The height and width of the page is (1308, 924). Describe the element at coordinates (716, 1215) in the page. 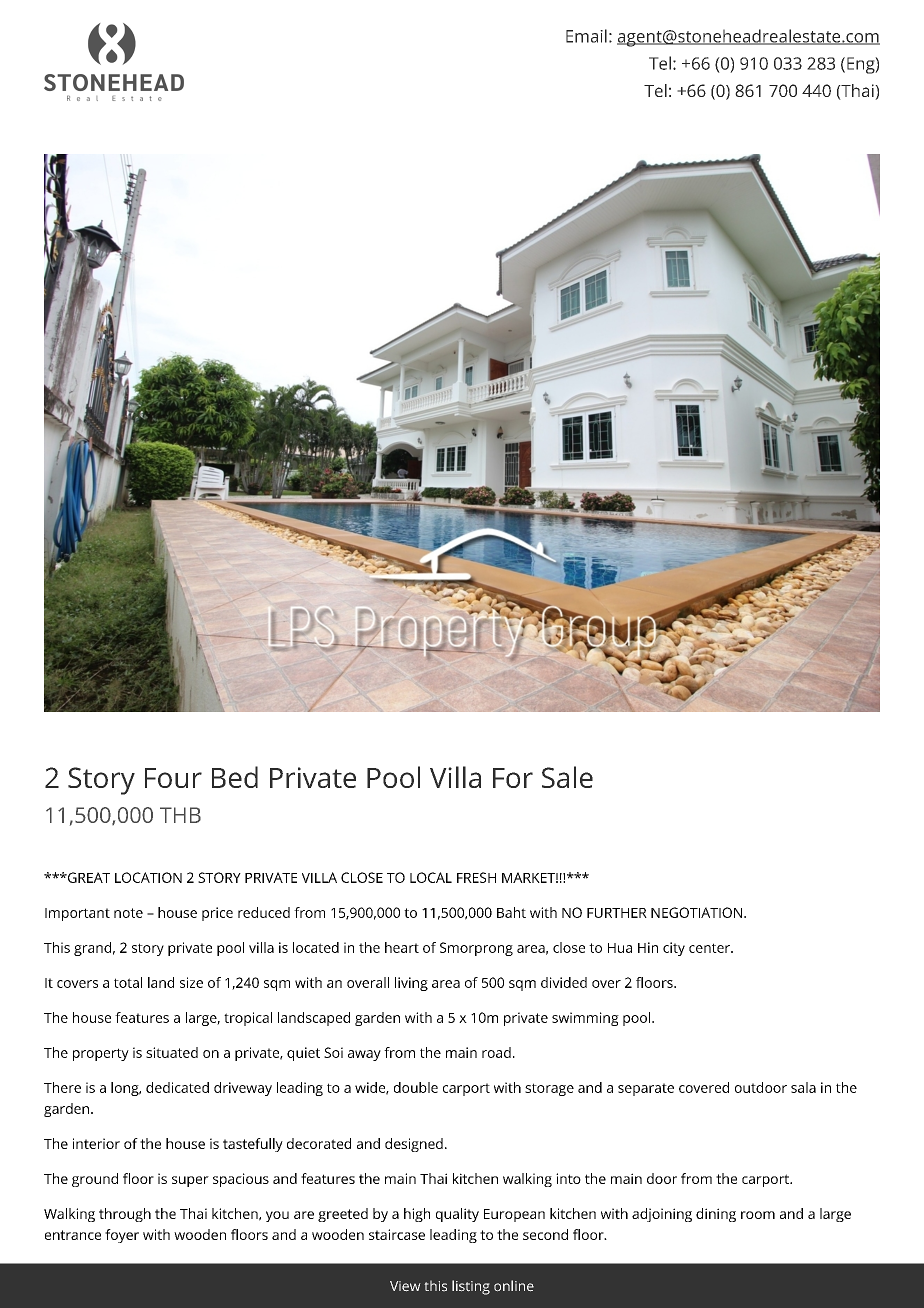

I see `dining` at that location.
